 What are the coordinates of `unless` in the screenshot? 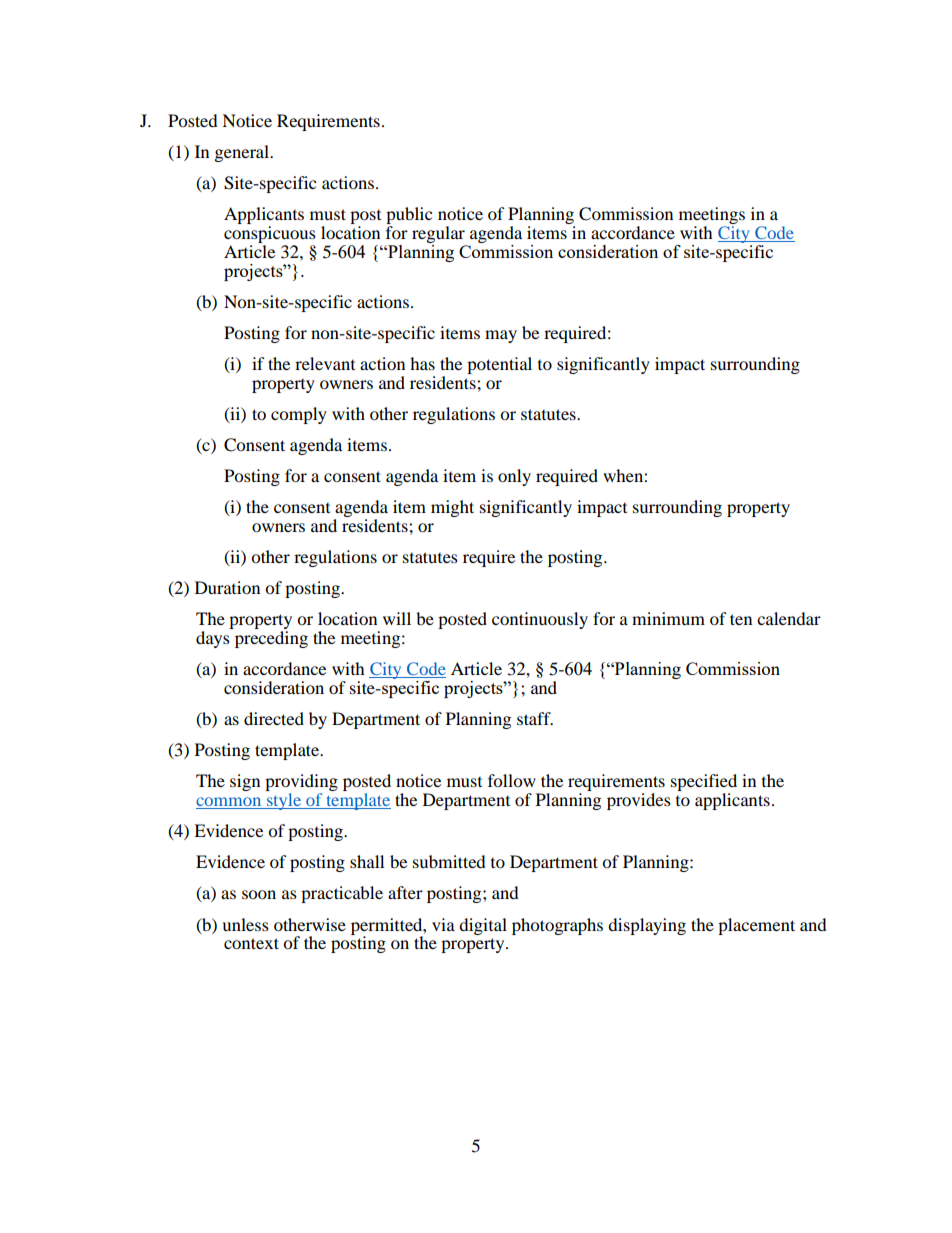 It's located at (245, 924).
